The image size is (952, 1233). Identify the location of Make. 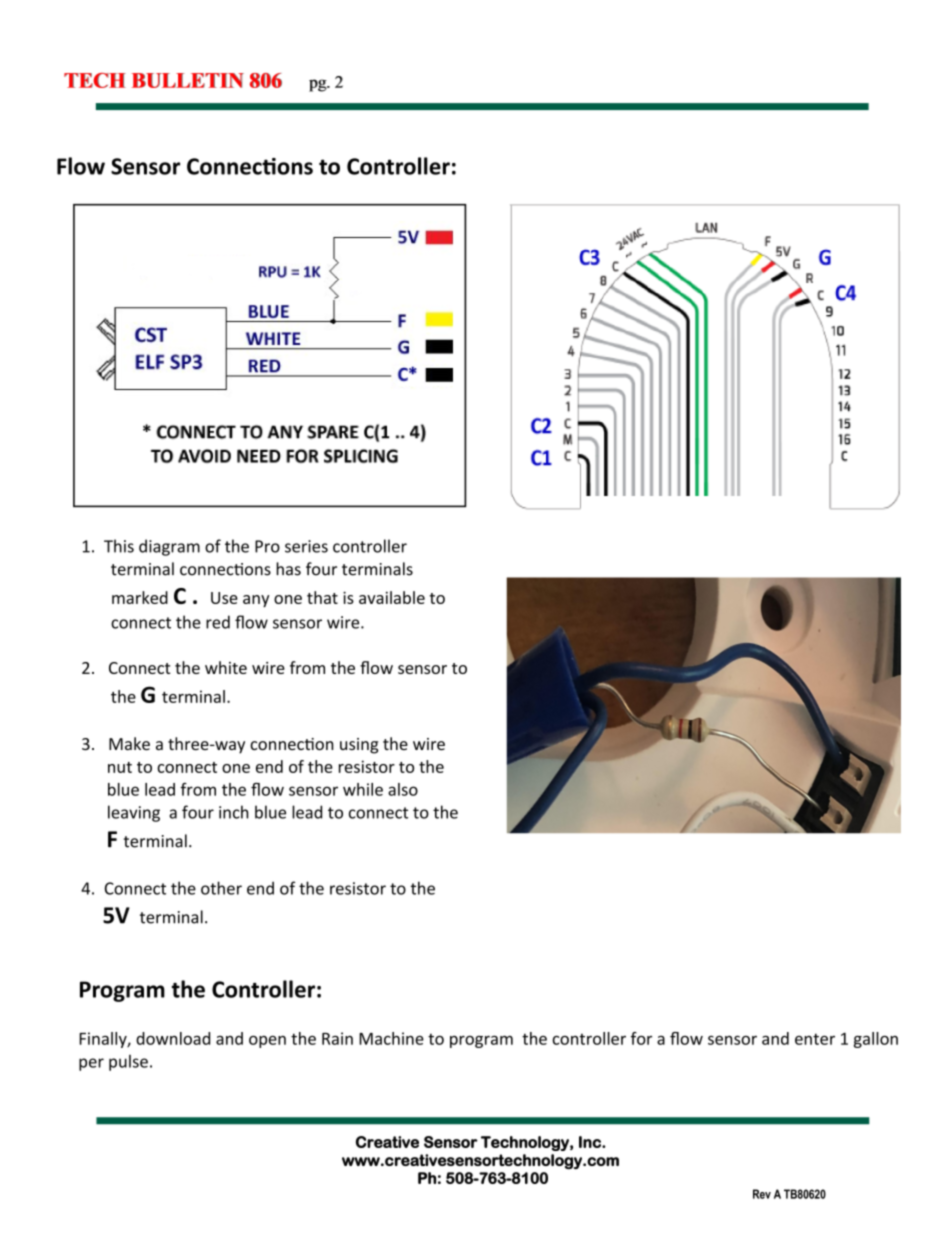
(129, 743).
